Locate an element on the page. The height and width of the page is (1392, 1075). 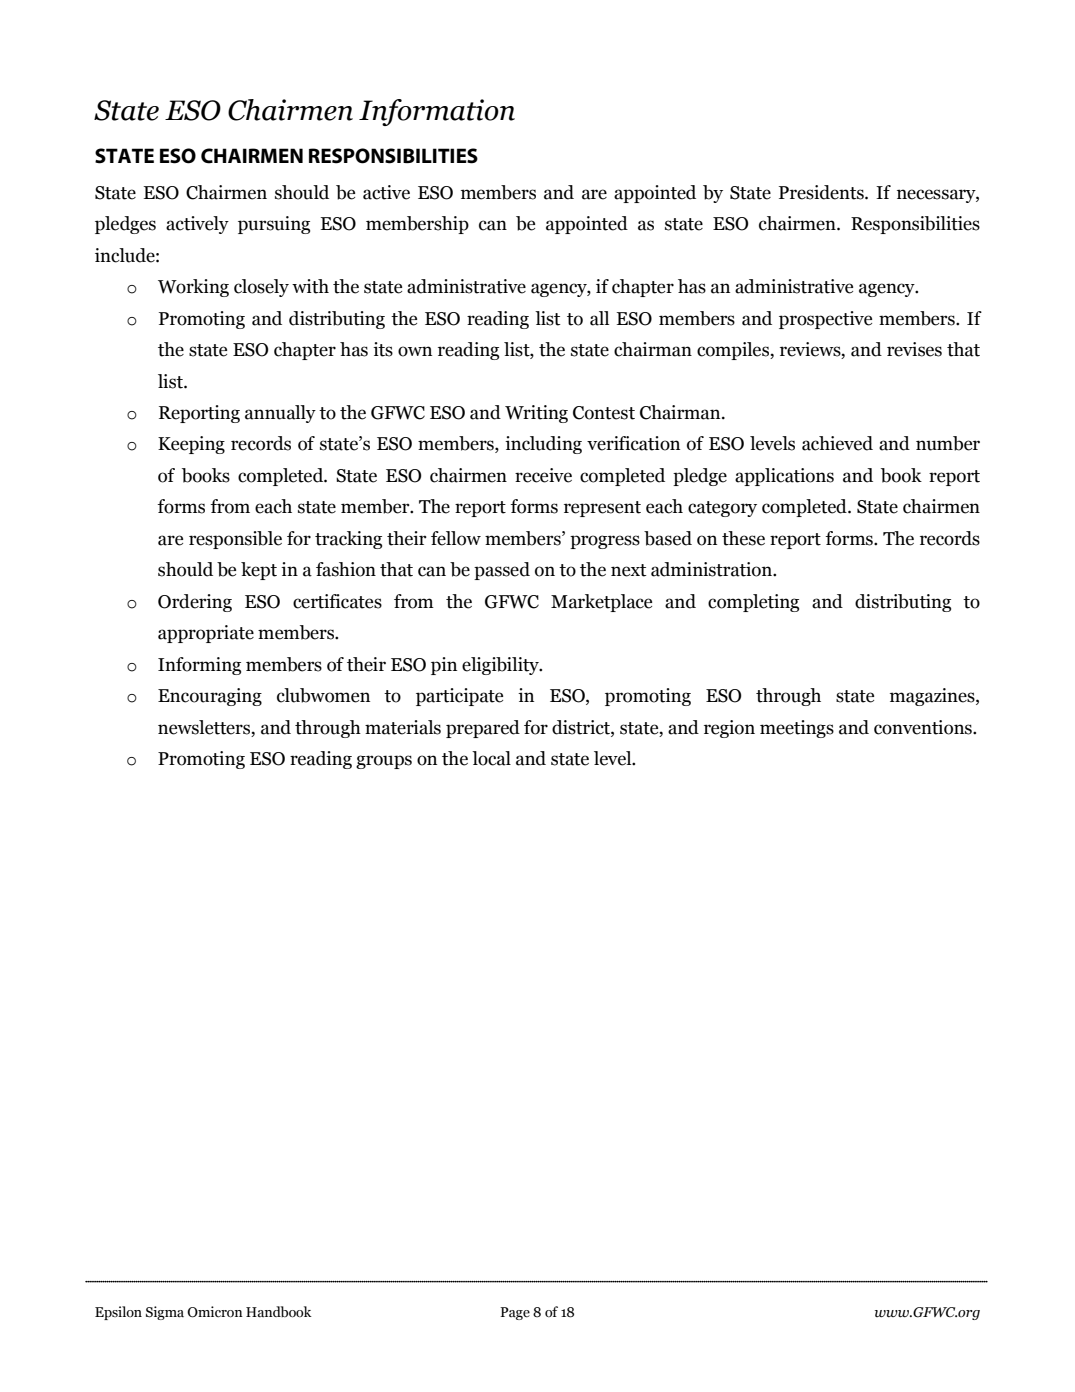
pursuing is located at coordinates (274, 225).
